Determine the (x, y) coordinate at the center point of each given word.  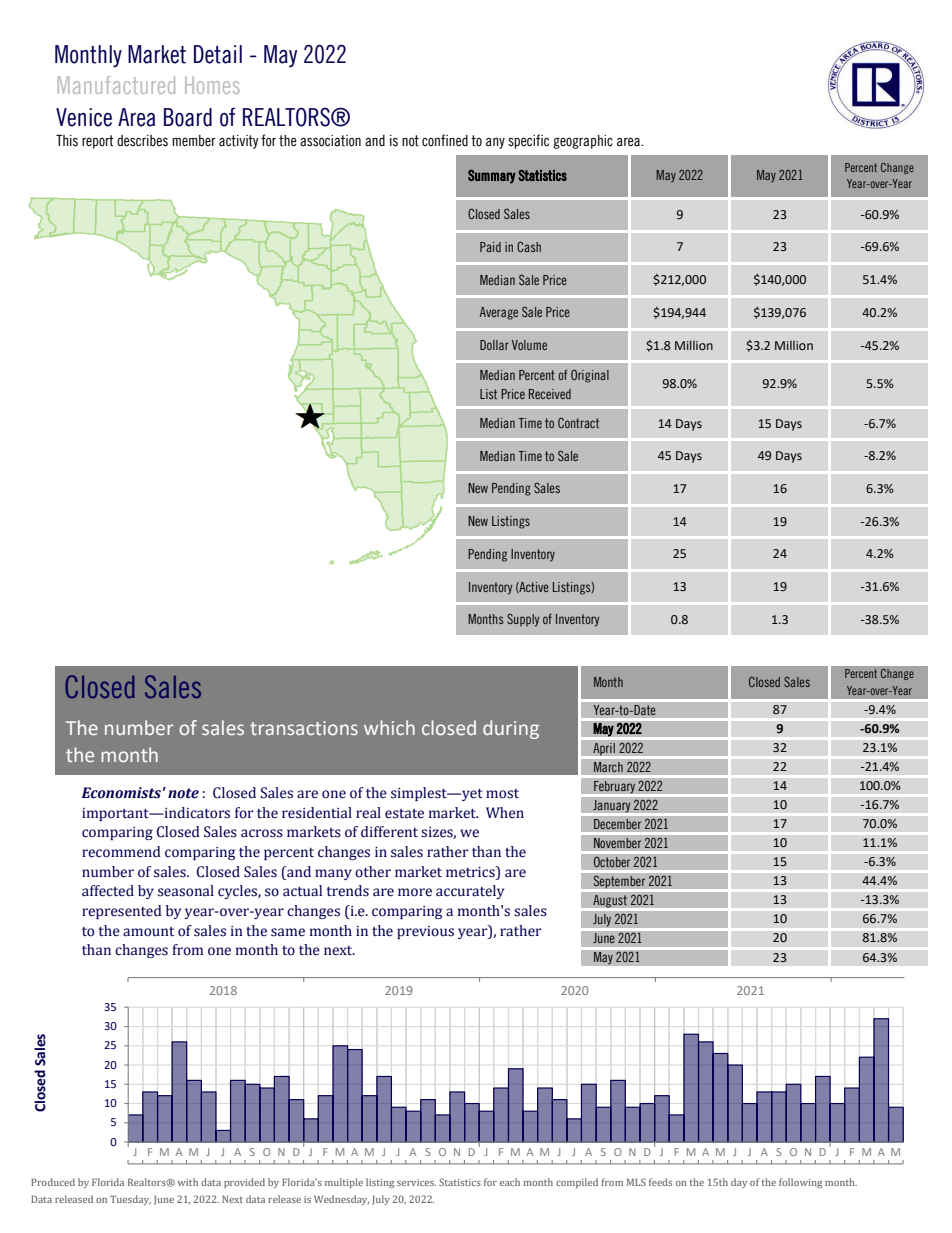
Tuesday (130, 1200)
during (511, 729)
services (416, 1182)
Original (590, 376)
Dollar (494, 345)
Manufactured (116, 85)
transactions (304, 728)
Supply (523, 620)
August (610, 901)
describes (142, 141)
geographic (583, 142)
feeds (660, 1182)
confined (445, 140)
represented (122, 912)
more (415, 892)
